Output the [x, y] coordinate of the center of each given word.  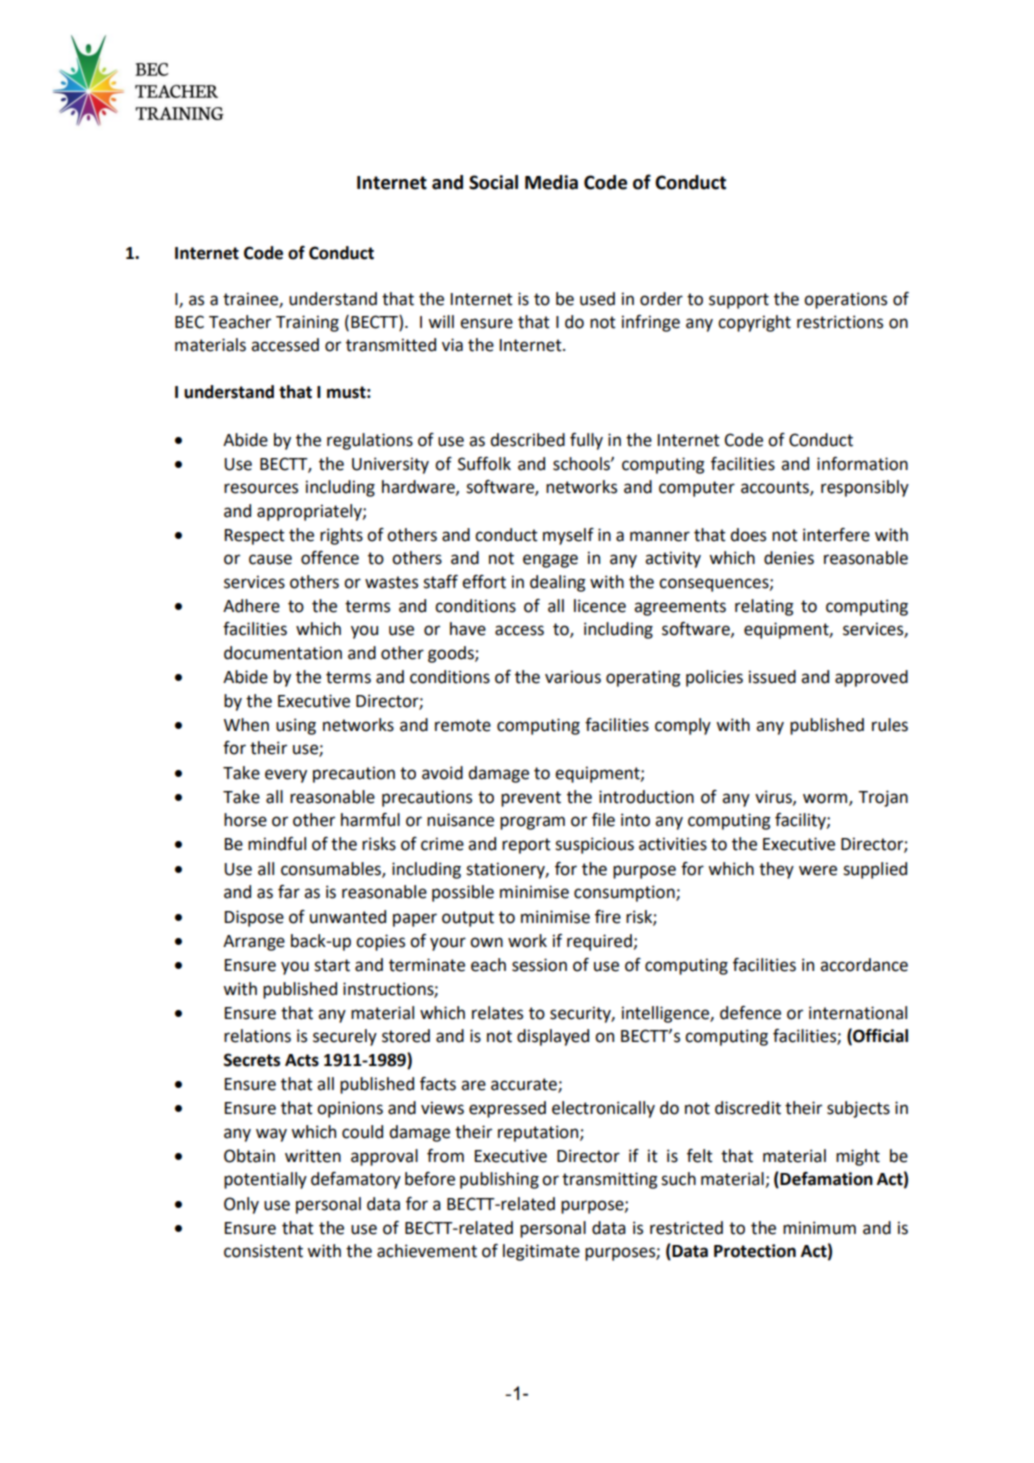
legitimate [541, 1252]
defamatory [356, 1180]
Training [307, 323]
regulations [370, 441]
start [332, 965]
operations [845, 300]
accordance [864, 965]
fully [586, 441]
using [296, 726]
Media [551, 182]
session [539, 965]
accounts [776, 488]
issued [772, 677]
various [573, 677]
